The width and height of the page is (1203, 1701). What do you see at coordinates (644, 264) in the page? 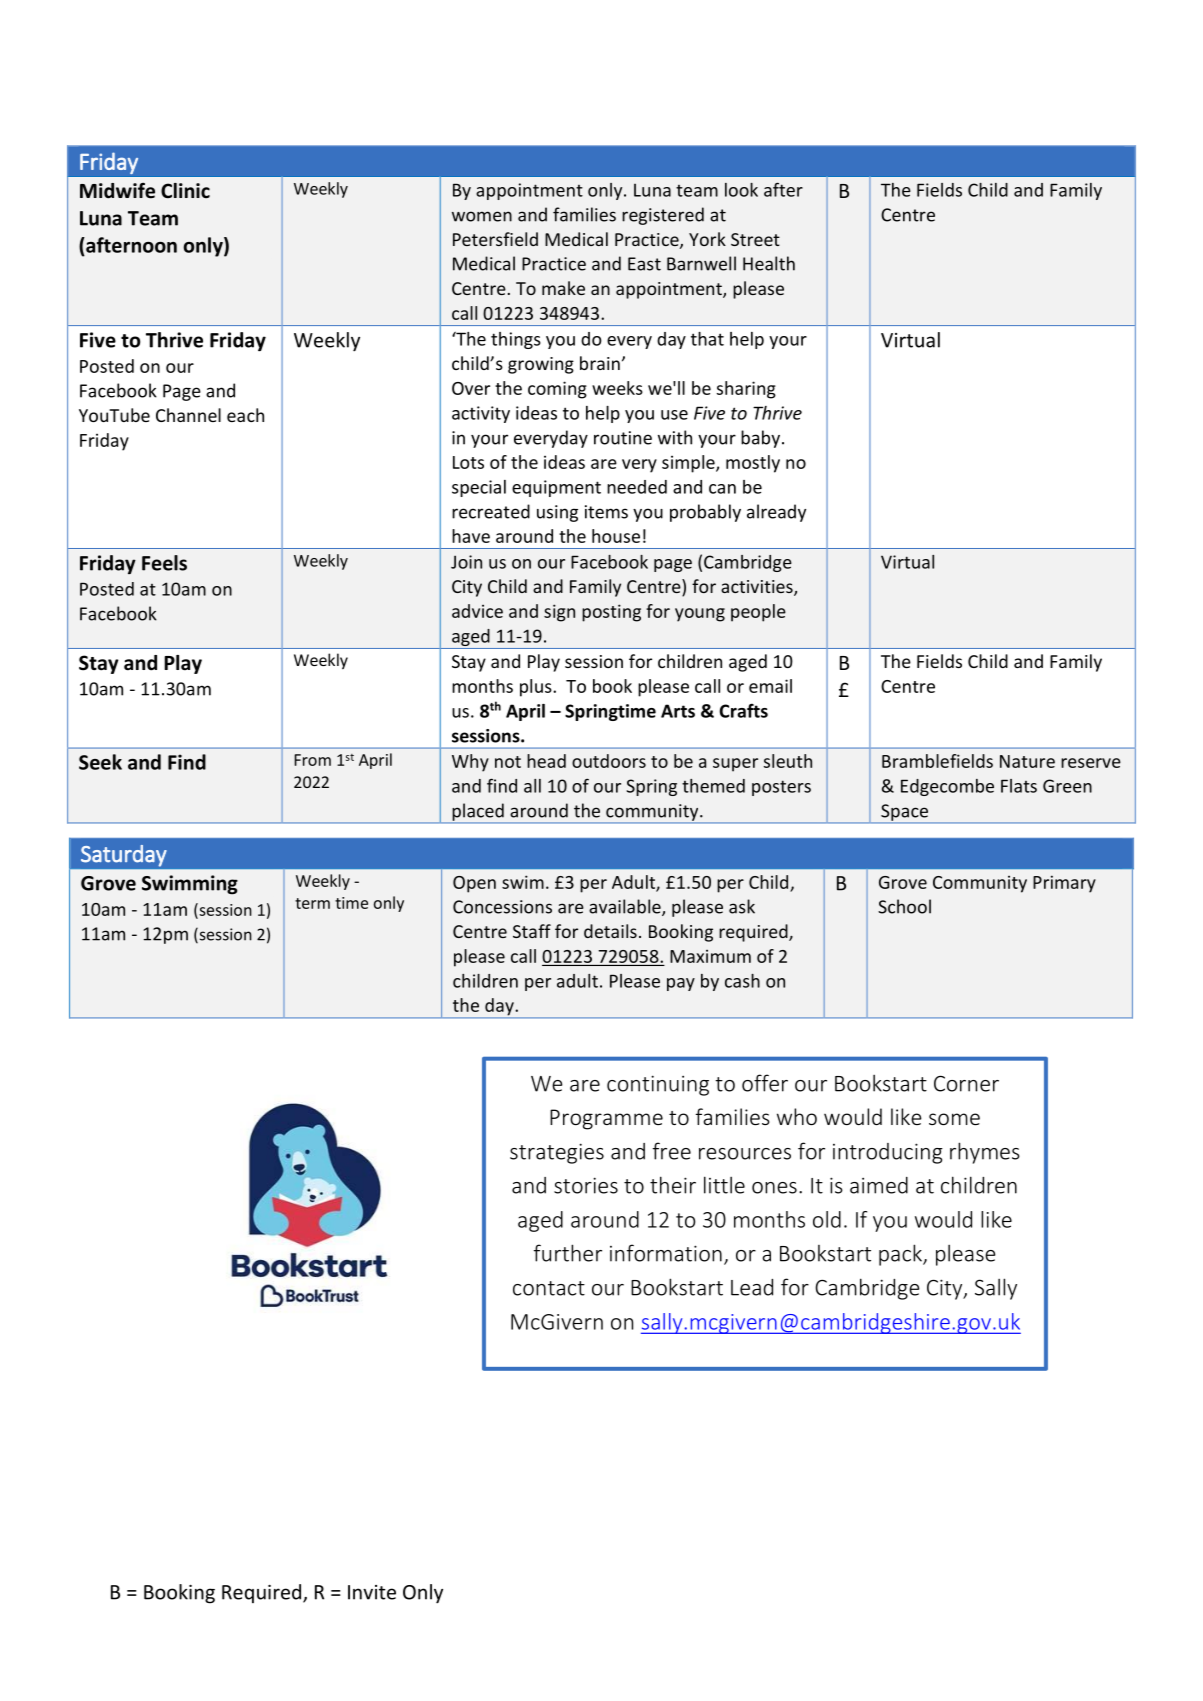
I see `East` at bounding box center [644, 264].
